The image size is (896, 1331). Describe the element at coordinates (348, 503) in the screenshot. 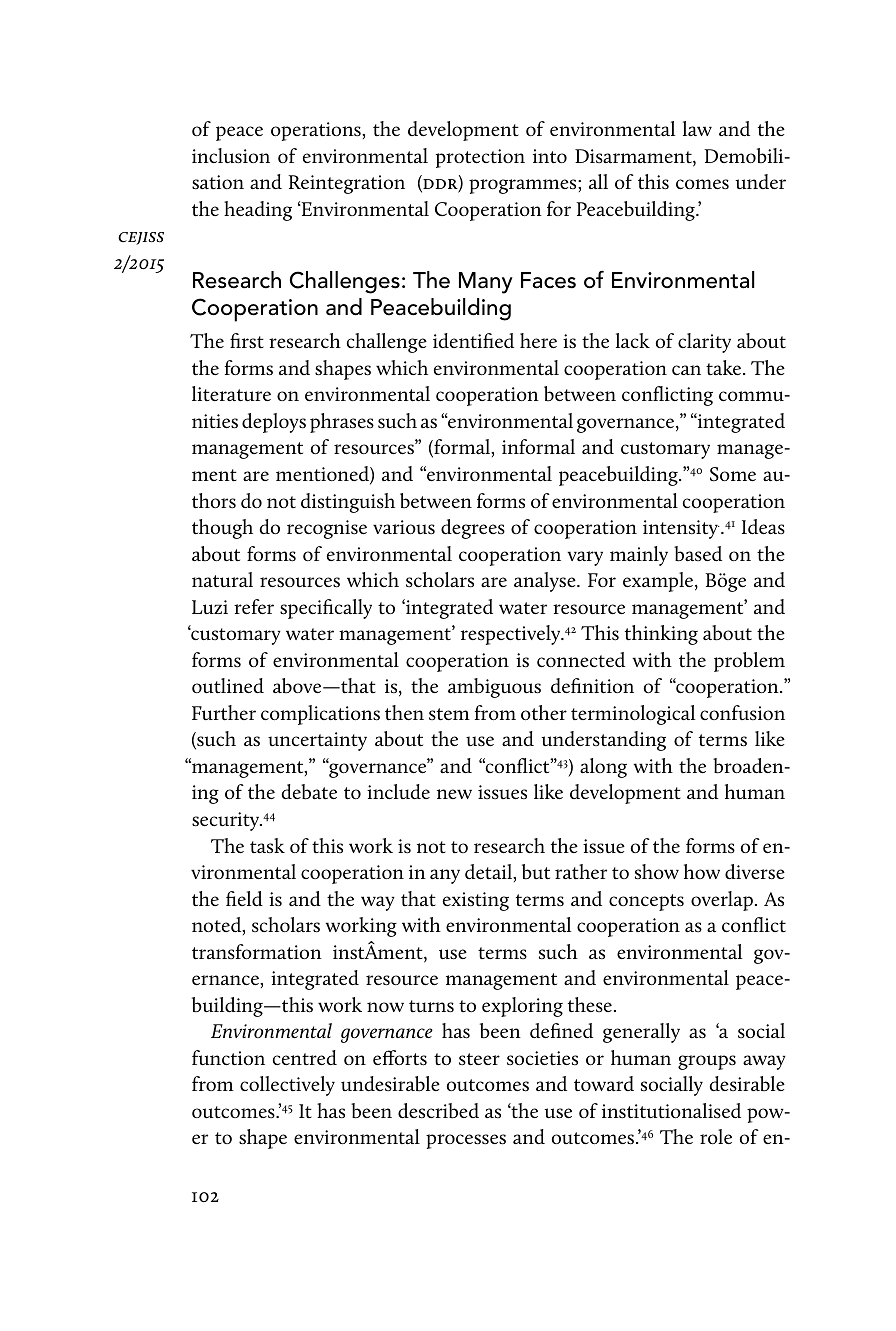

I see `distinguish` at that location.
